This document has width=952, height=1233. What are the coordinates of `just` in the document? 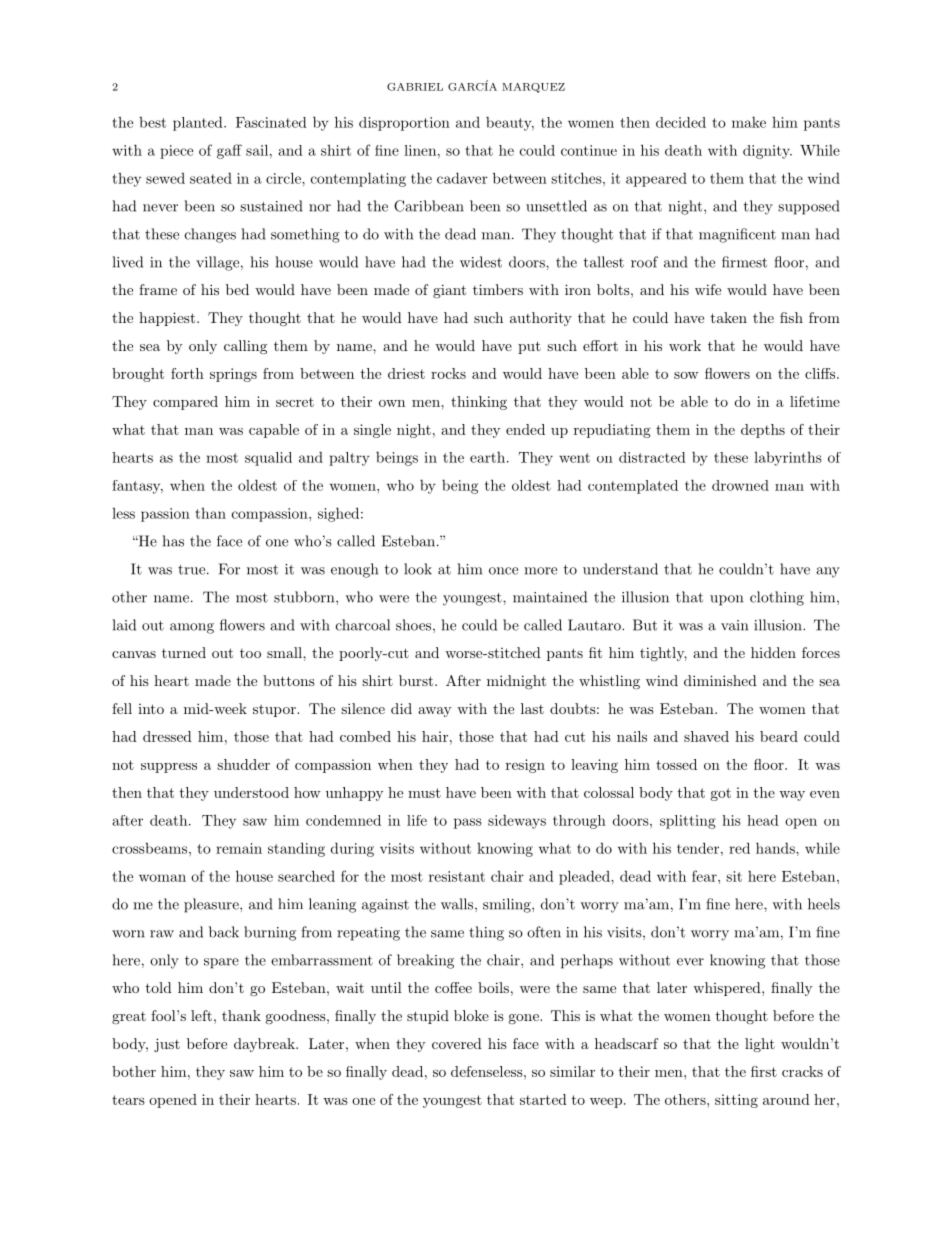 It's located at (167, 1045).
